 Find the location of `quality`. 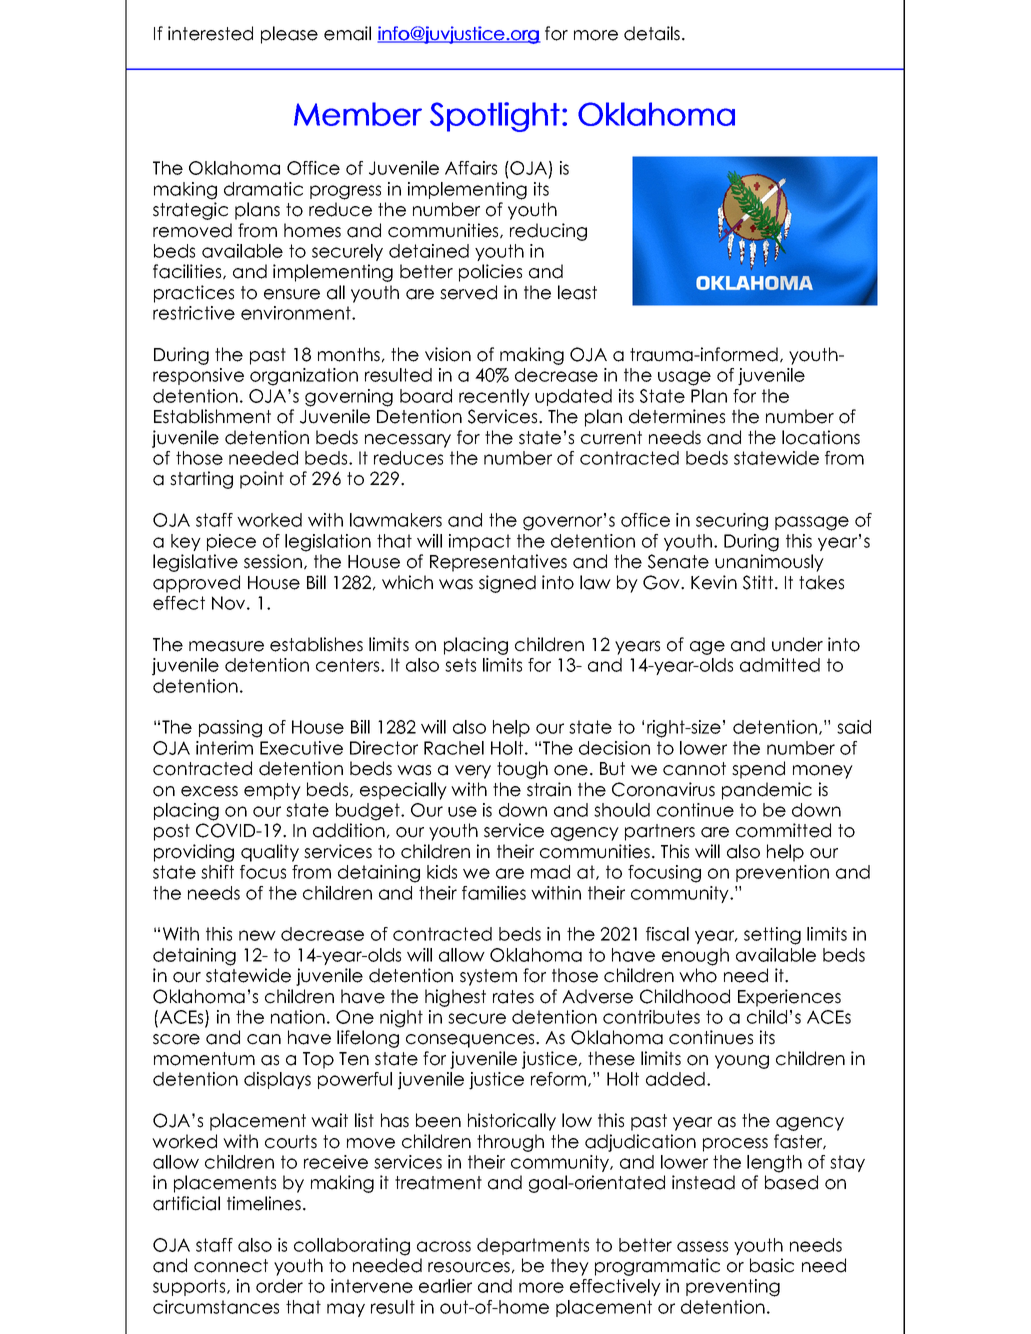

quality is located at coordinates (270, 853).
